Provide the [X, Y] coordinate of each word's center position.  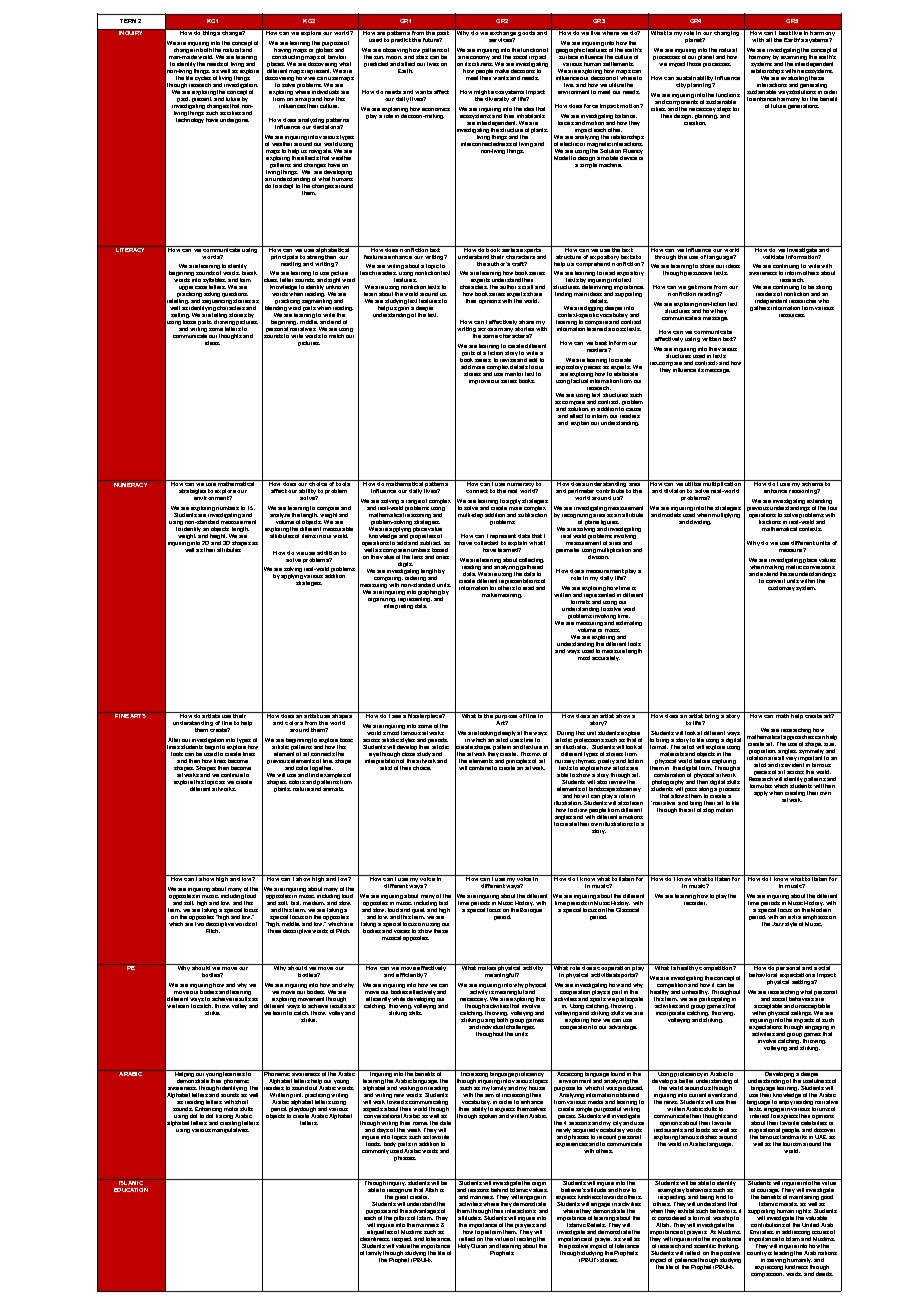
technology [190, 120]
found [618, 1073]
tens [417, 557]
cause [633, 409]
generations [803, 106]
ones [442, 557]
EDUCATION [131, 1190]
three [274, 929]
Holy [464, 1246]
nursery [565, 763]
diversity [497, 99]
